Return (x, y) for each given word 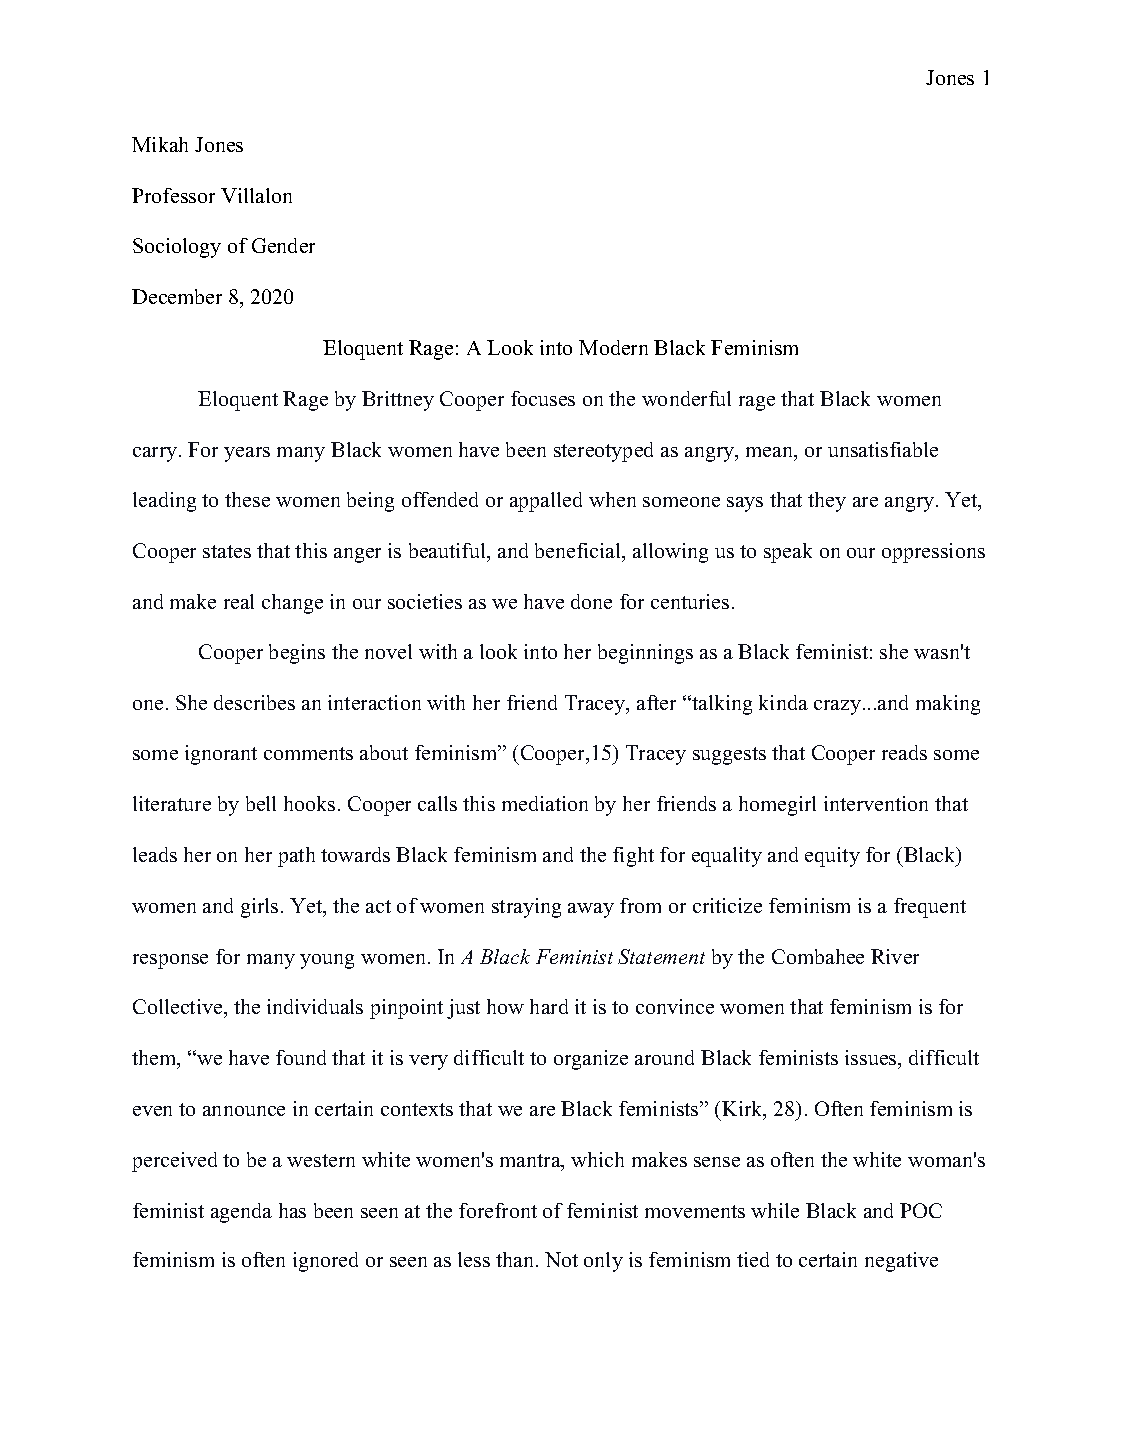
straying (526, 908)
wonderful (686, 398)
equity (832, 857)
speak (788, 553)
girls (259, 908)
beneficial (579, 550)
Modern (613, 347)
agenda (241, 1213)
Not (561, 1259)
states (227, 551)
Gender (283, 245)
